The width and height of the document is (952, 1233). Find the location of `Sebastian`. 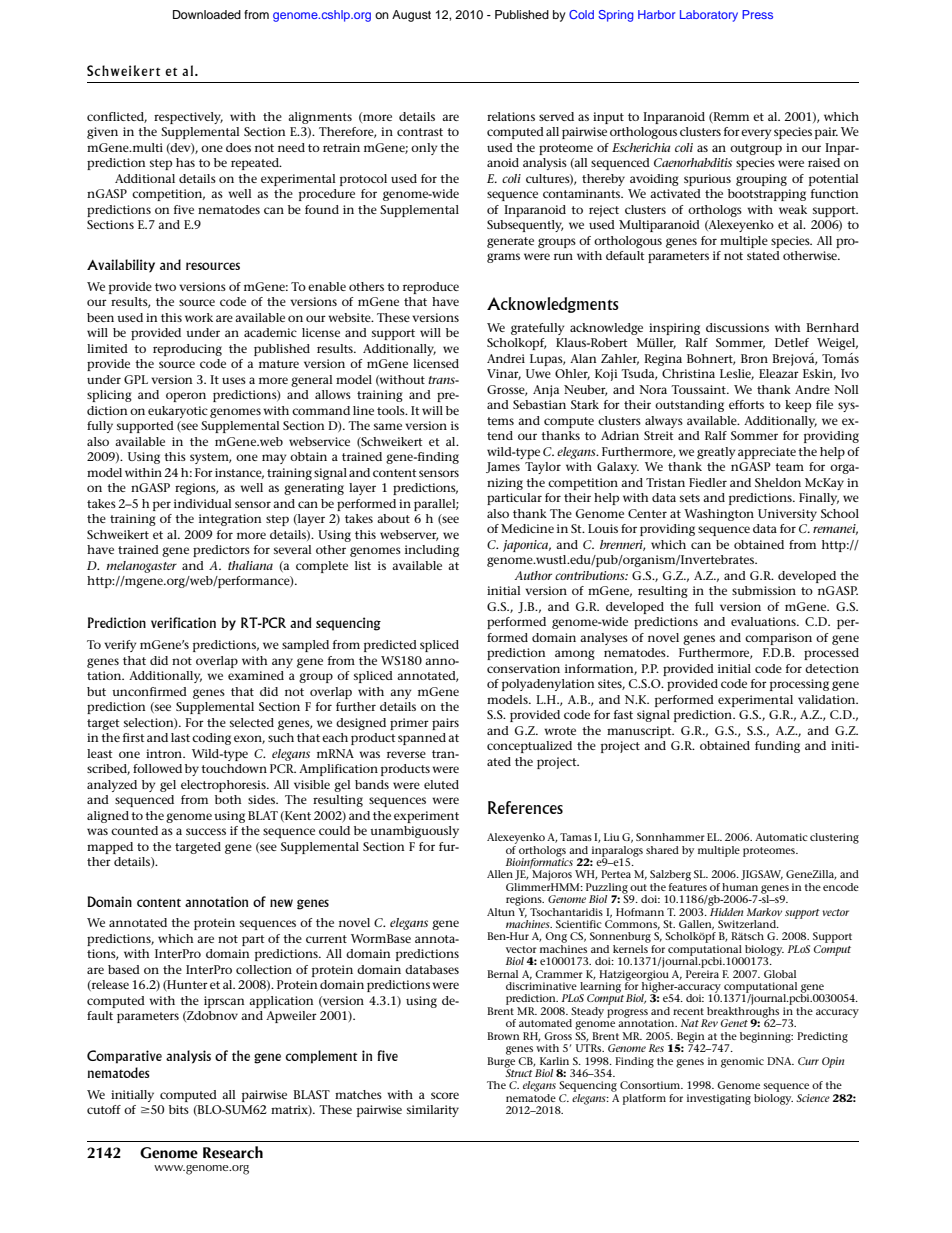

Sebastian is located at coordinates (539, 404).
